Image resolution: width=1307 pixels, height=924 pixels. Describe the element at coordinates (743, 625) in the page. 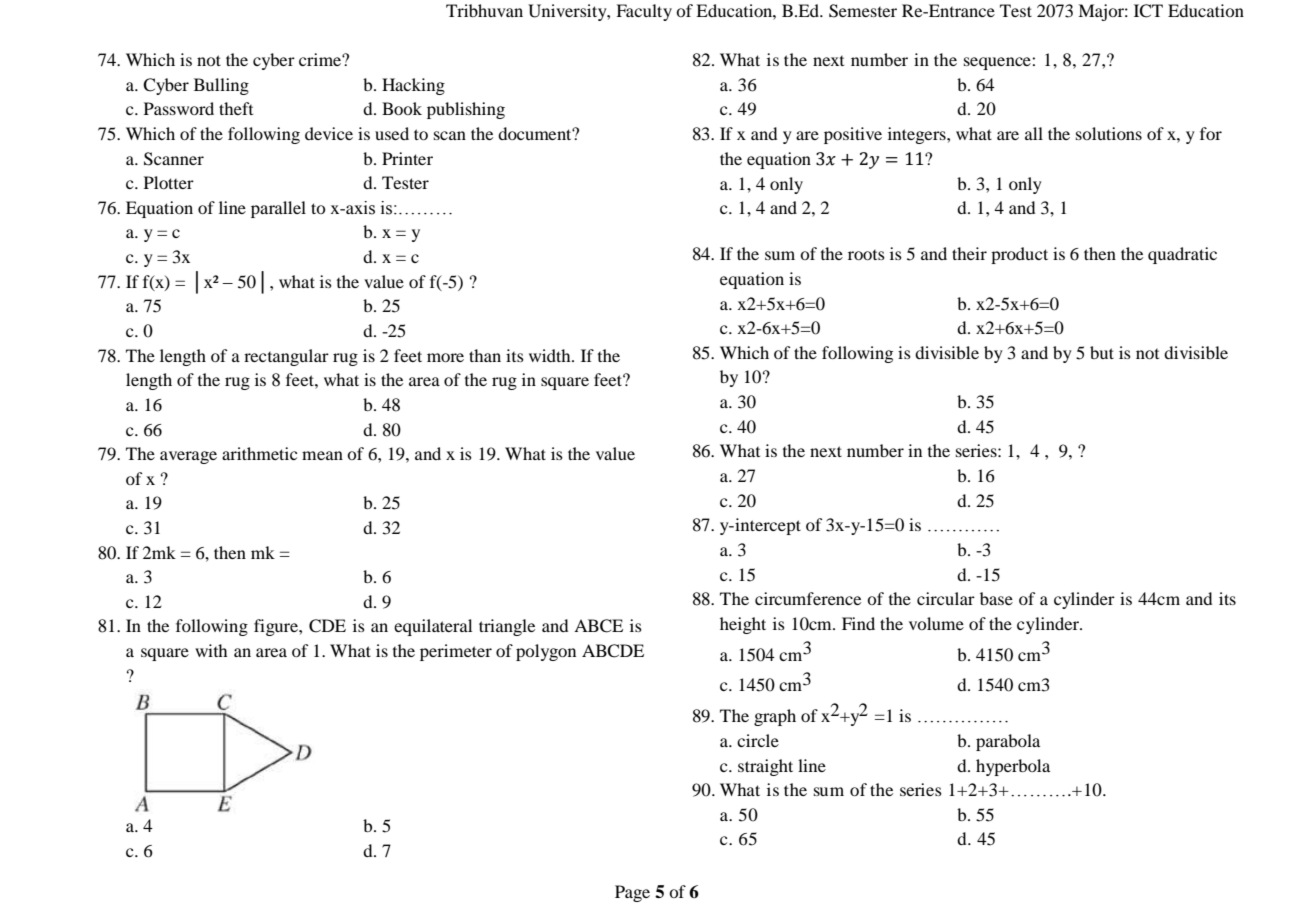

I see `height` at that location.
